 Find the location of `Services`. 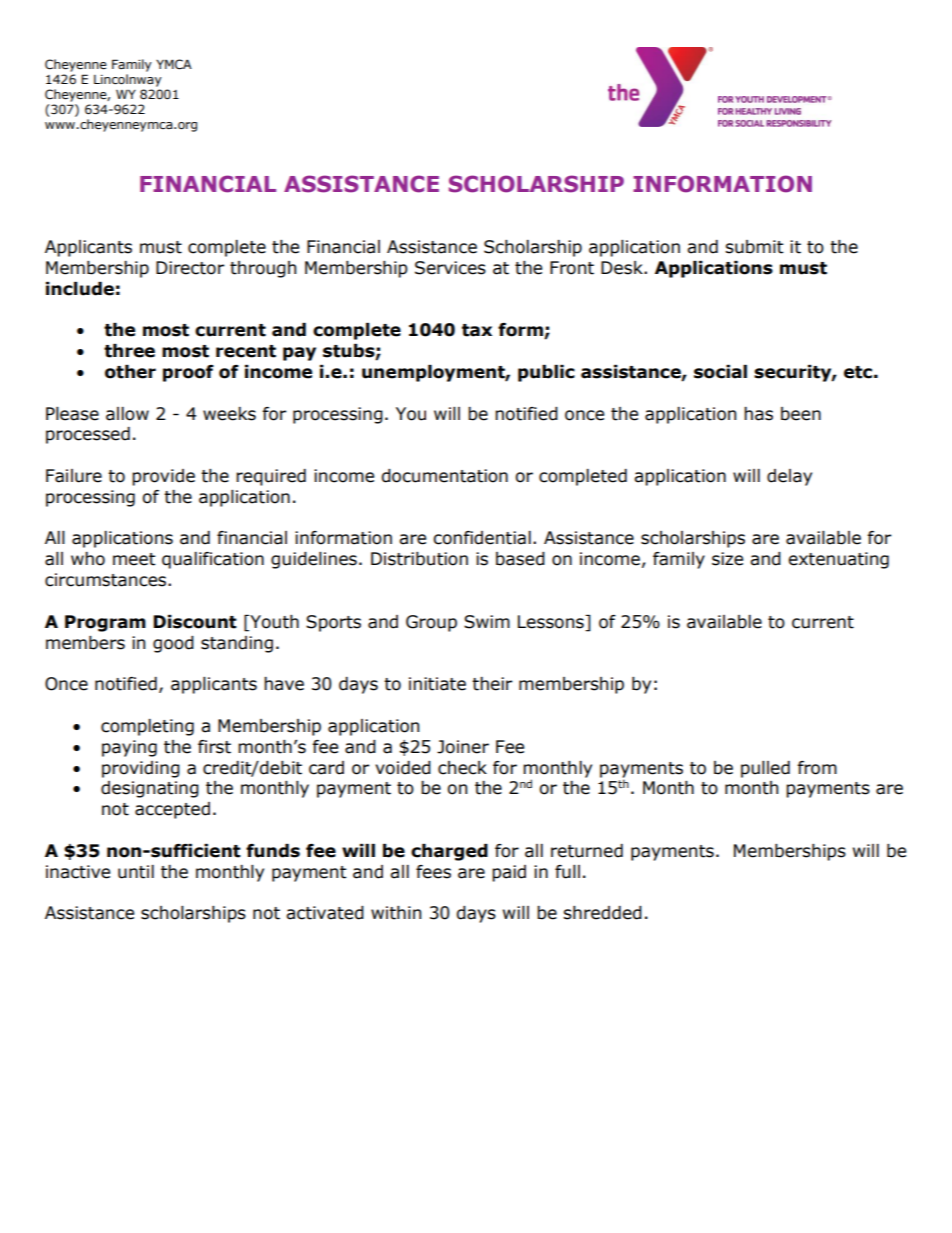

Services is located at coordinates (450, 268).
